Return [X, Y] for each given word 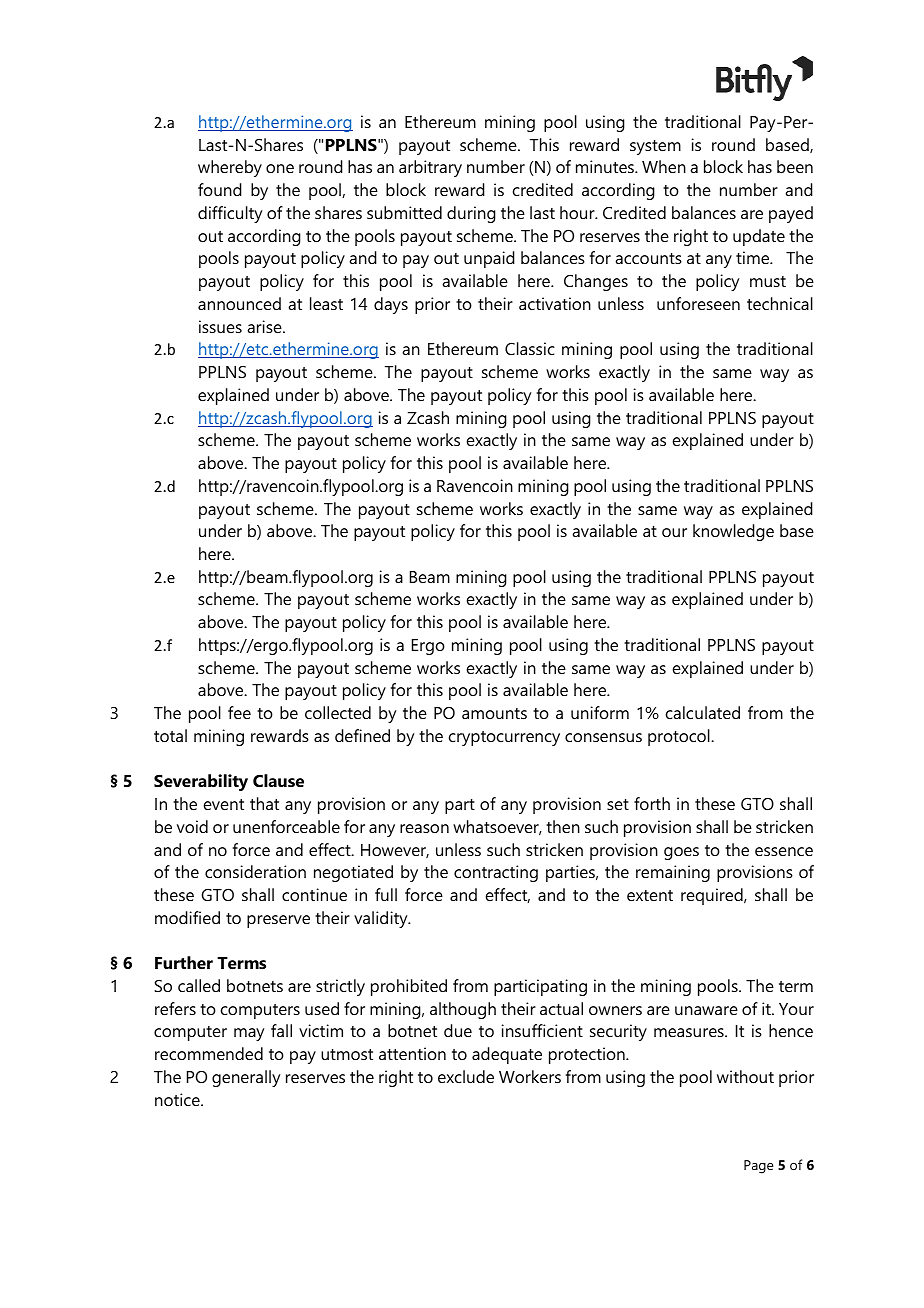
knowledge [733, 532]
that [264, 803]
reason [424, 828]
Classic [530, 348]
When [664, 166]
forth [652, 803]
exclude [466, 1076]
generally [246, 1078]
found [220, 189]
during [471, 214]
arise [265, 326]
